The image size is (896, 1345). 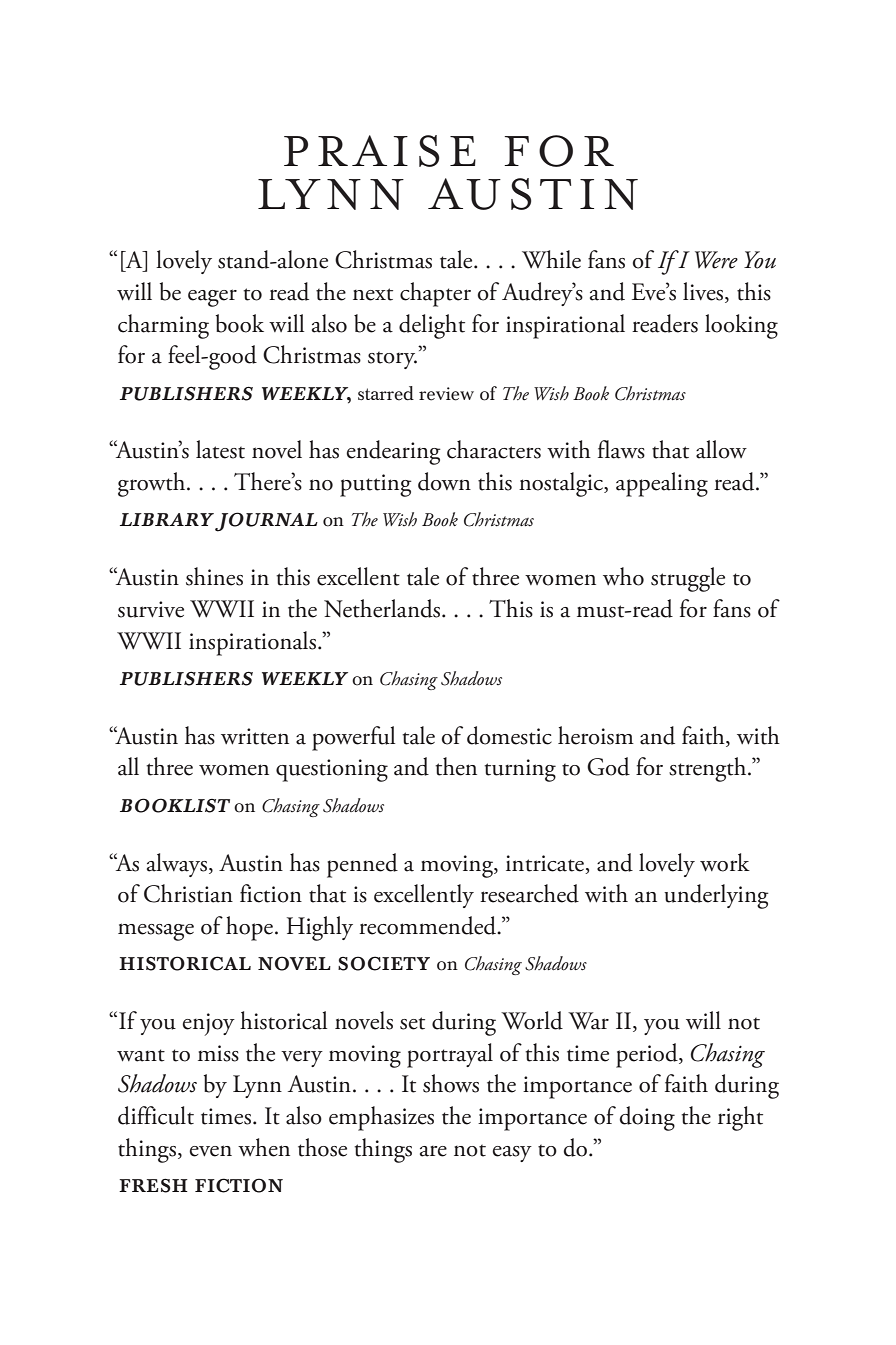 I want to click on lives, so click(x=704, y=292).
